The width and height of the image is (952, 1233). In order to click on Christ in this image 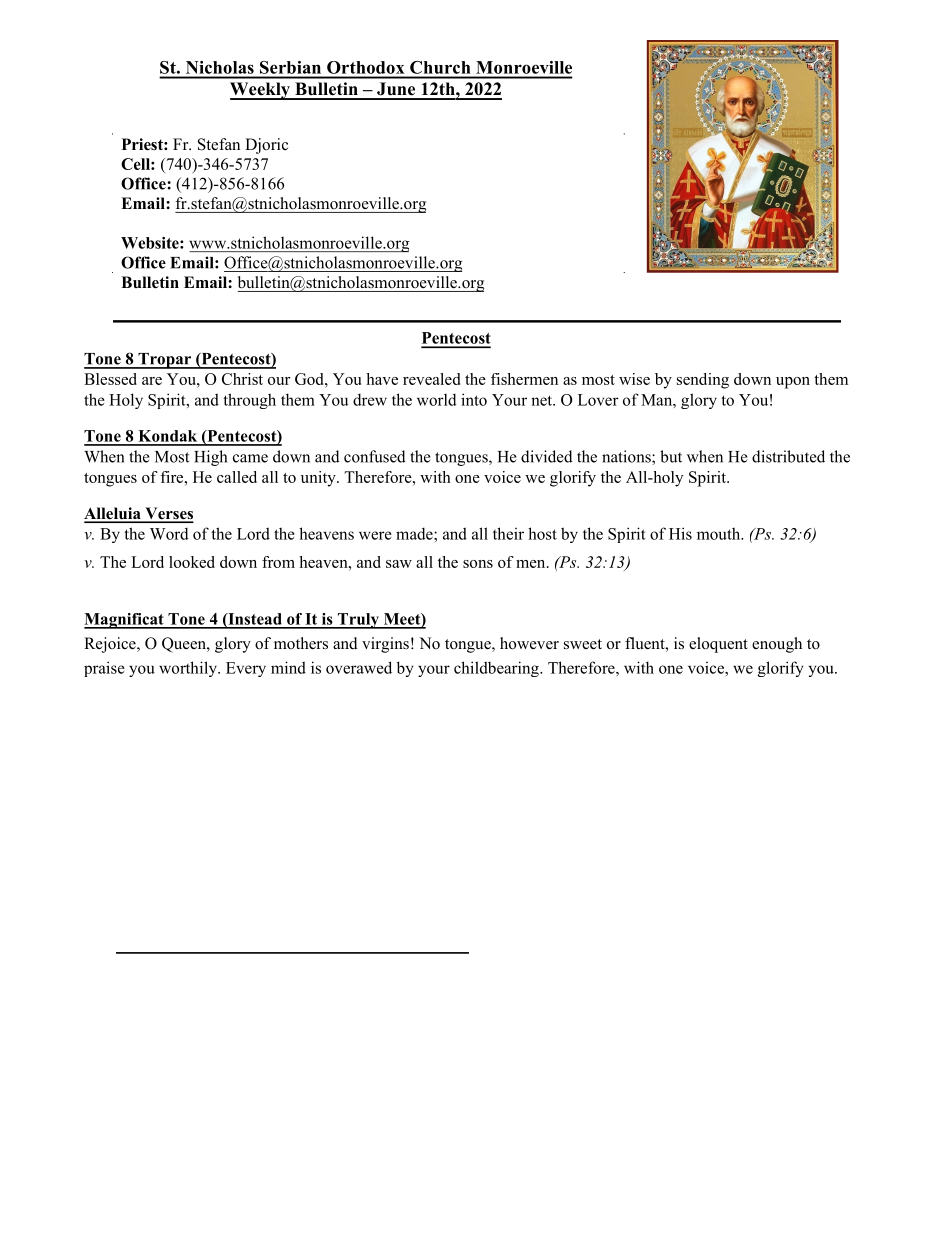, I will do `click(242, 379)`.
